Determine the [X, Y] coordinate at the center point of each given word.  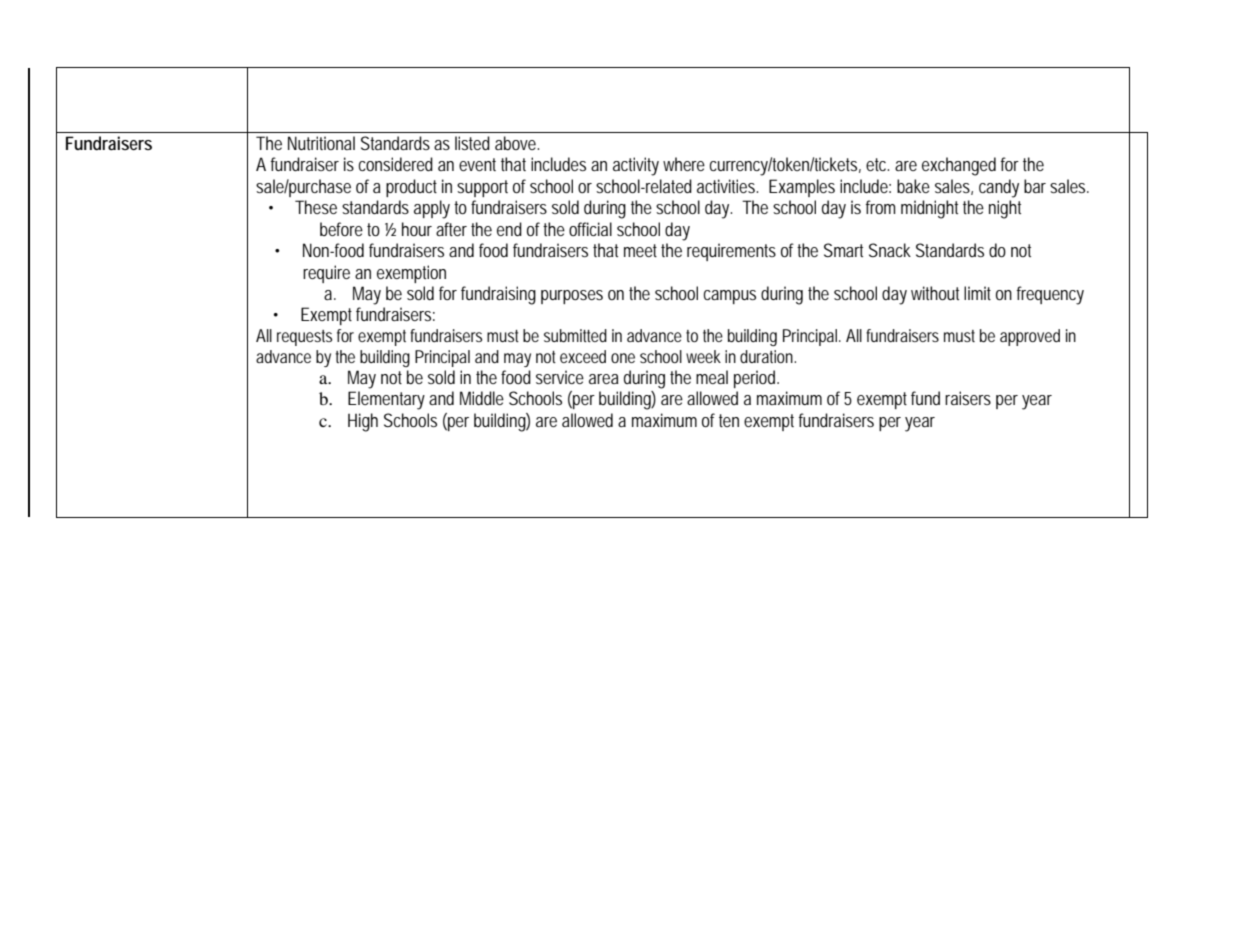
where [684, 164]
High [363, 422]
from [880, 207]
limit [977, 293]
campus [730, 297]
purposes [572, 297]
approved [1030, 337]
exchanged [959, 166]
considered [396, 164]
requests [304, 338]
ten [729, 420]
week [703, 356]
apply [432, 209]
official [590, 229]
